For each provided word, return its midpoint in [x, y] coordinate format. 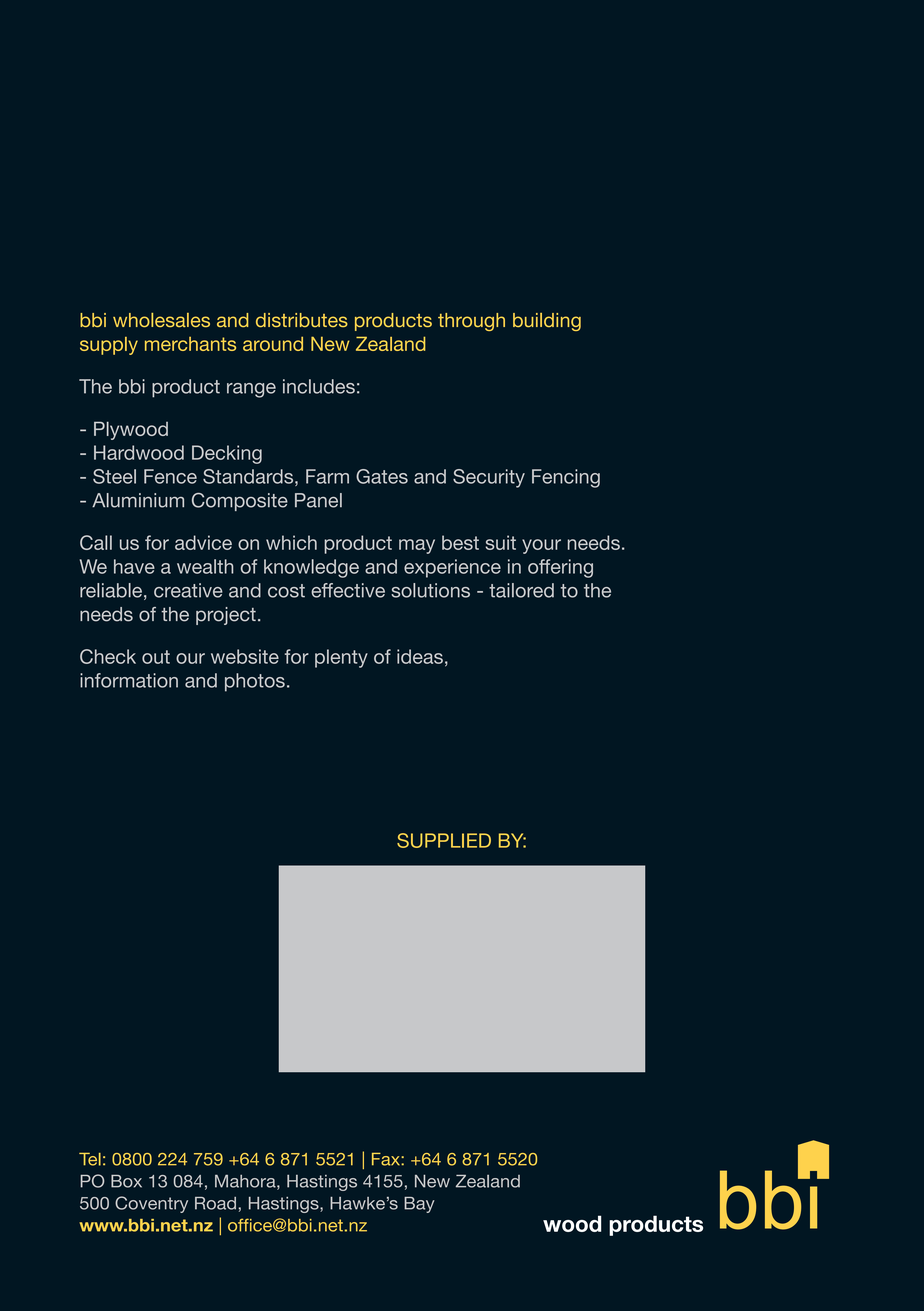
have [134, 566]
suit [501, 542]
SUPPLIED [444, 840]
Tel [90, 1159]
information [129, 680]
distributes [302, 320]
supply [109, 346]
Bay [419, 1205]
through [471, 322]
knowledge [311, 568]
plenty [341, 658]
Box [126, 1181]
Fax [387, 1159]
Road [215, 1203]
